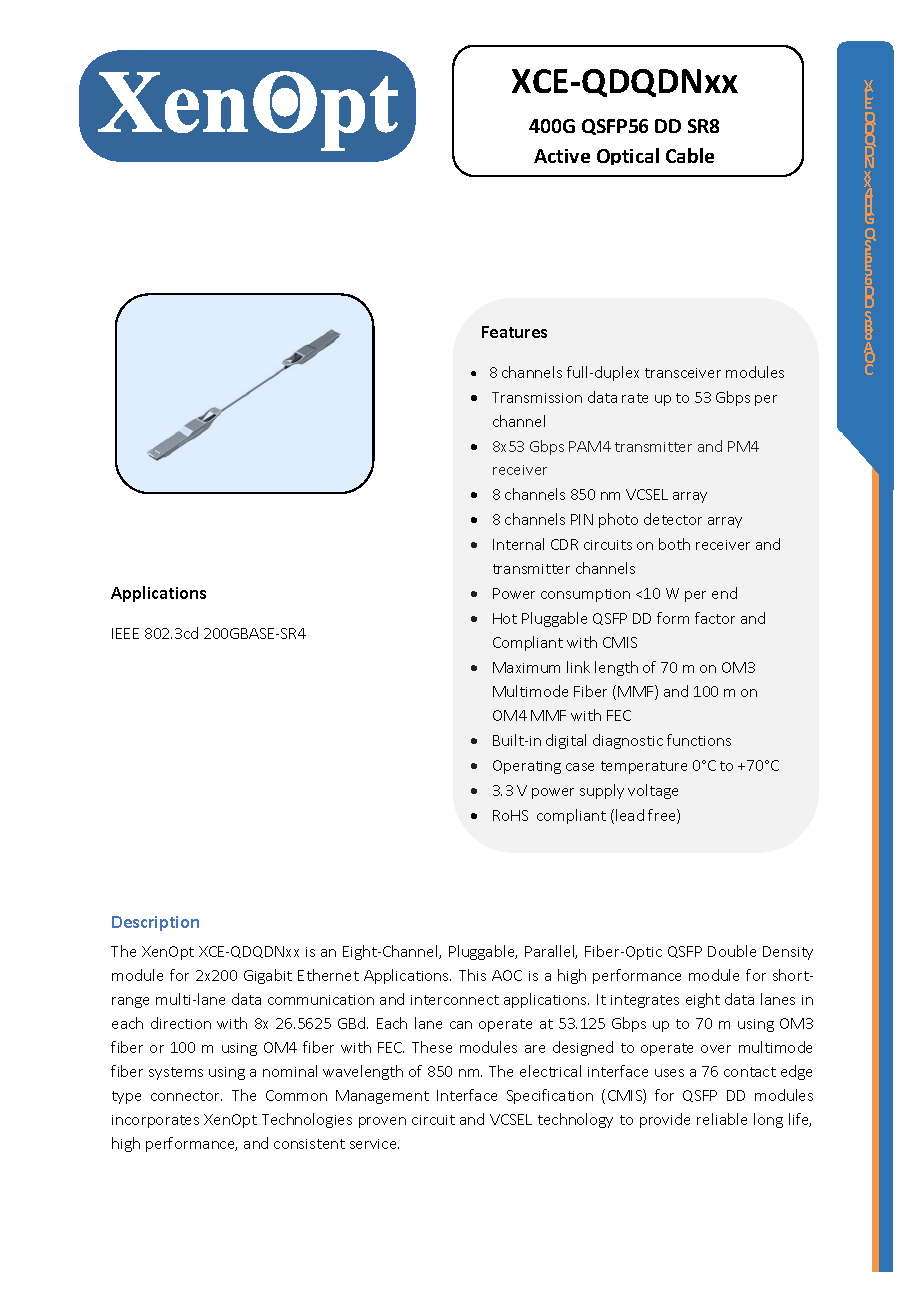 This page has height=1308, width=924. I want to click on Operating, so click(527, 767).
